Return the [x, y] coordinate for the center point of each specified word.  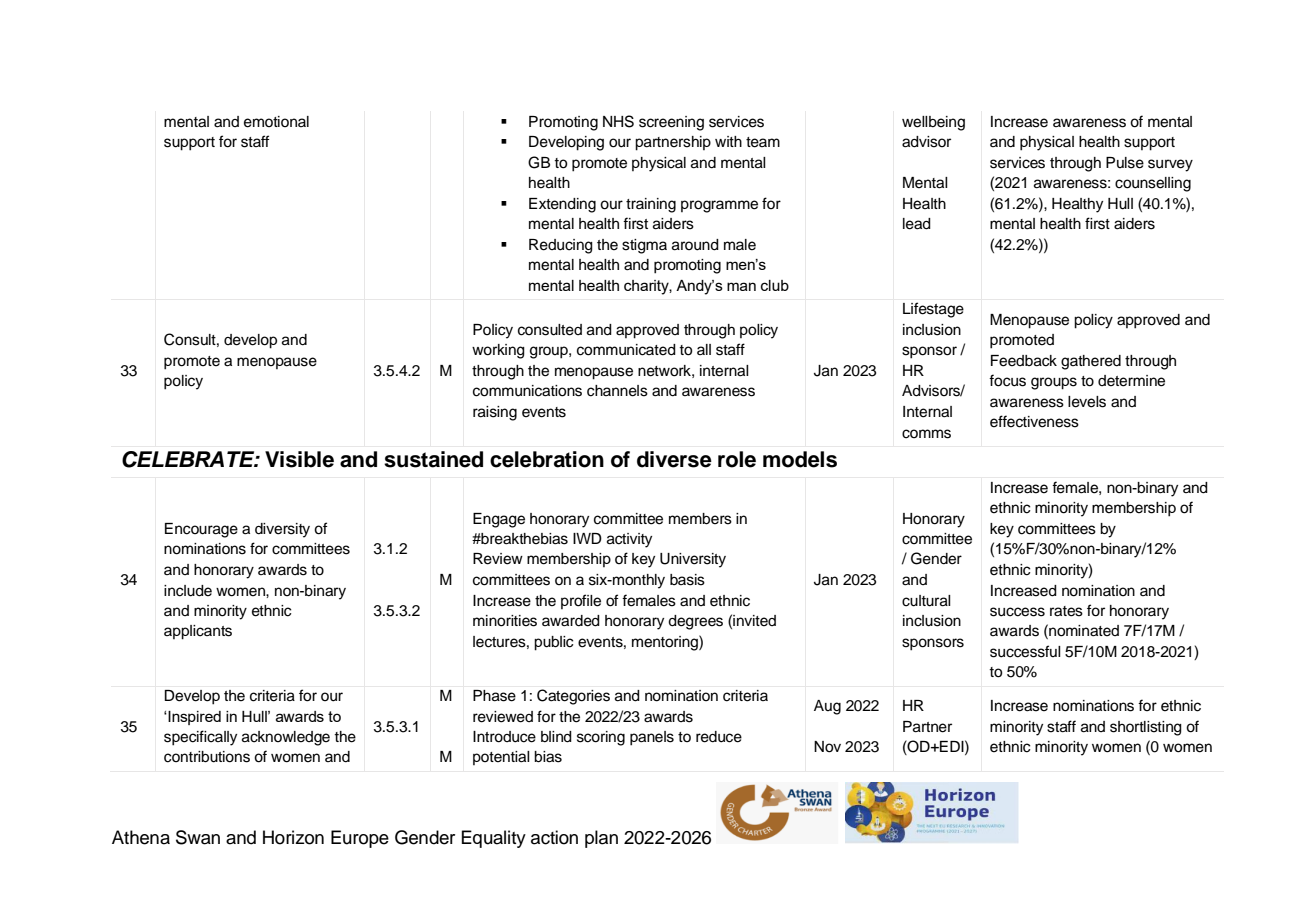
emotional [276, 122]
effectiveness [1034, 421]
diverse [674, 459]
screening [671, 123]
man [741, 286]
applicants [198, 632]
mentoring [666, 643]
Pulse [1125, 163]
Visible [299, 459]
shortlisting [1146, 728]
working [498, 351]
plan [601, 839]
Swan [198, 837]
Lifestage [933, 310]
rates [1066, 611]
